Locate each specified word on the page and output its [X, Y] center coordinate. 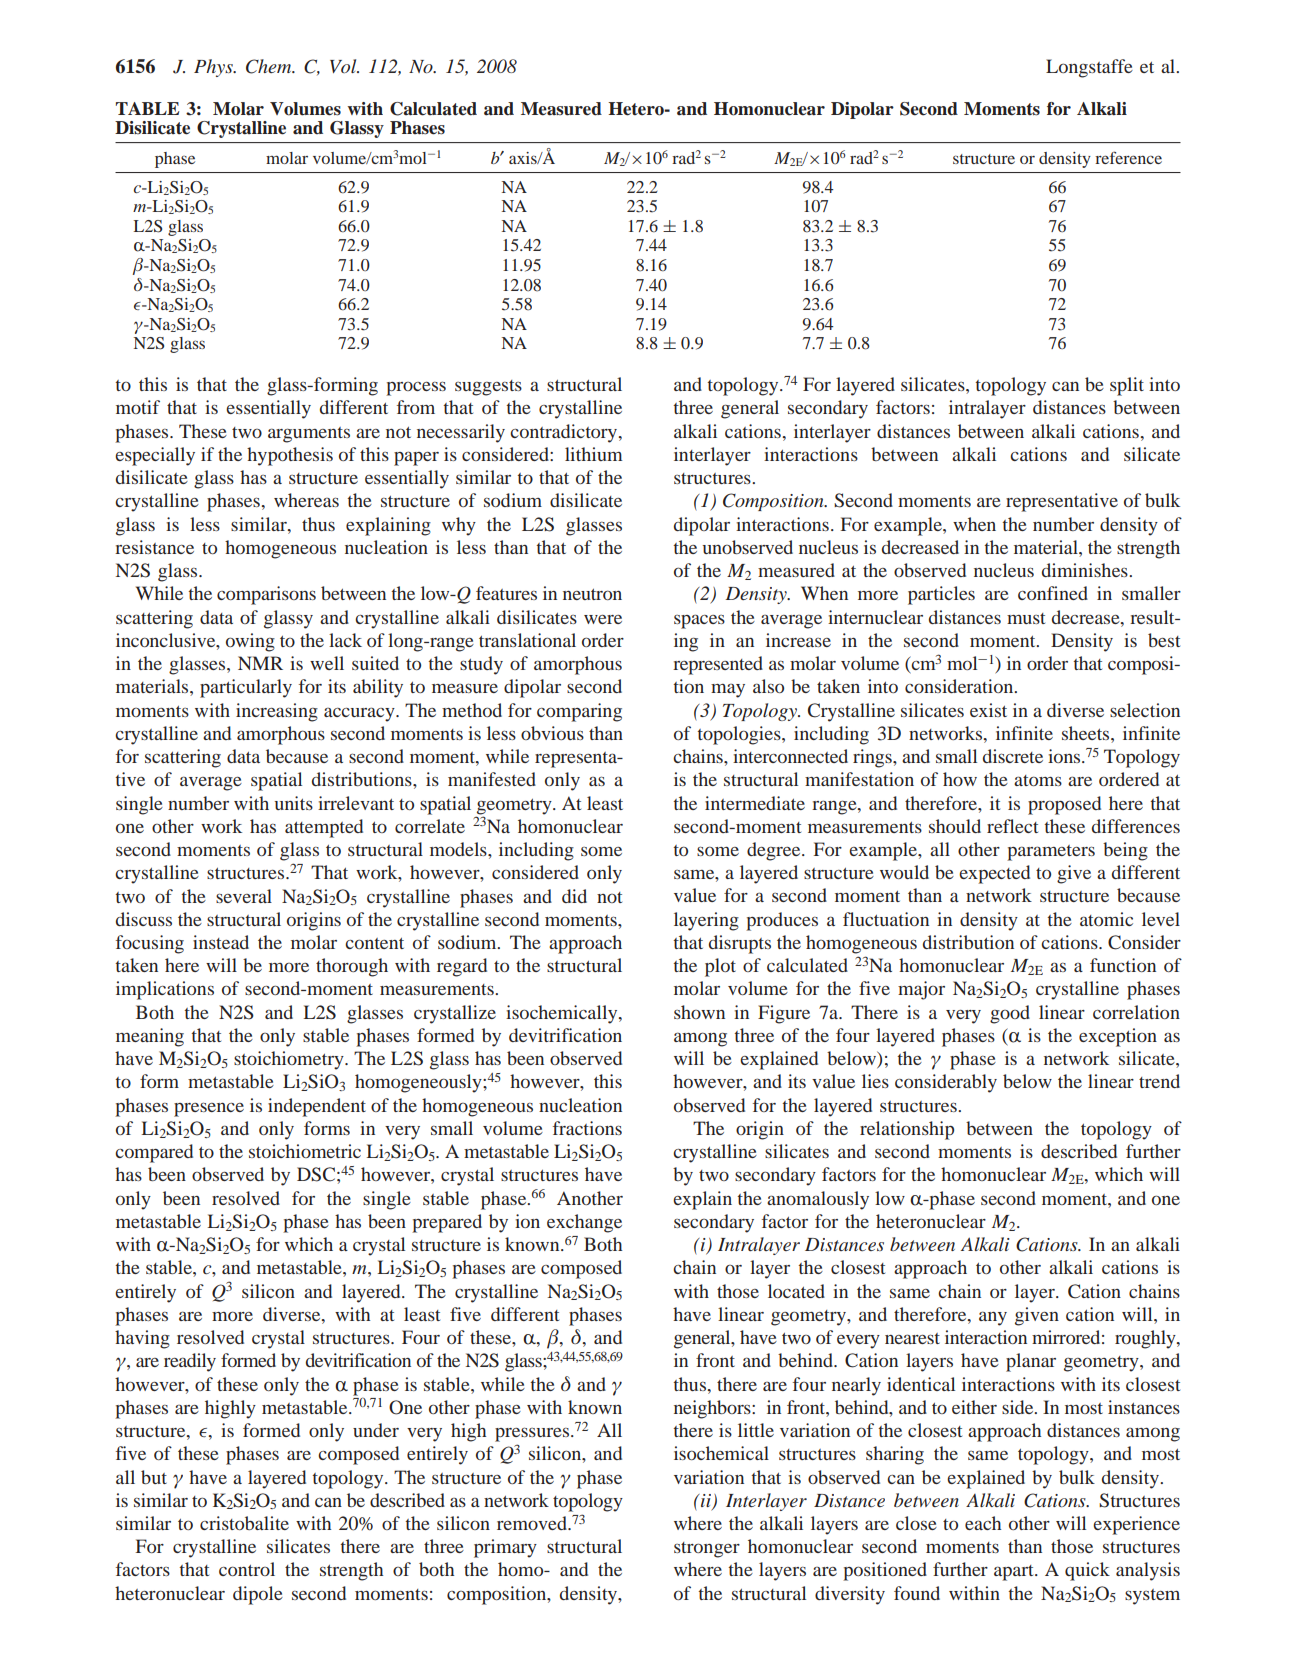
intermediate [755, 803]
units [294, 803]
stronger [707, 1550]
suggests [488, 388]
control [247, 1569]
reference [1128, 157]
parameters [1051, 853]
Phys [214, 68]
